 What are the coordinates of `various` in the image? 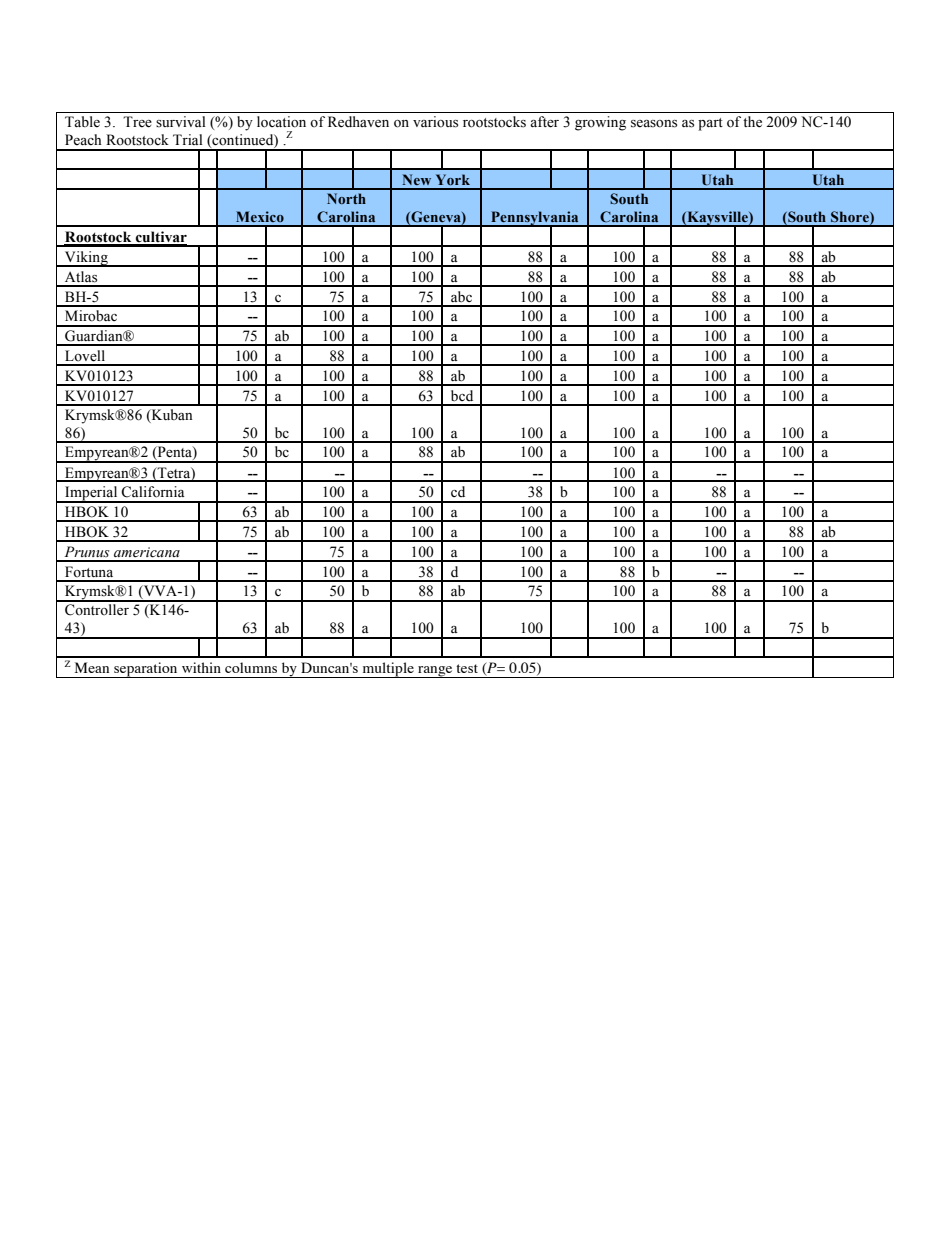 It's located at (435, 122).
